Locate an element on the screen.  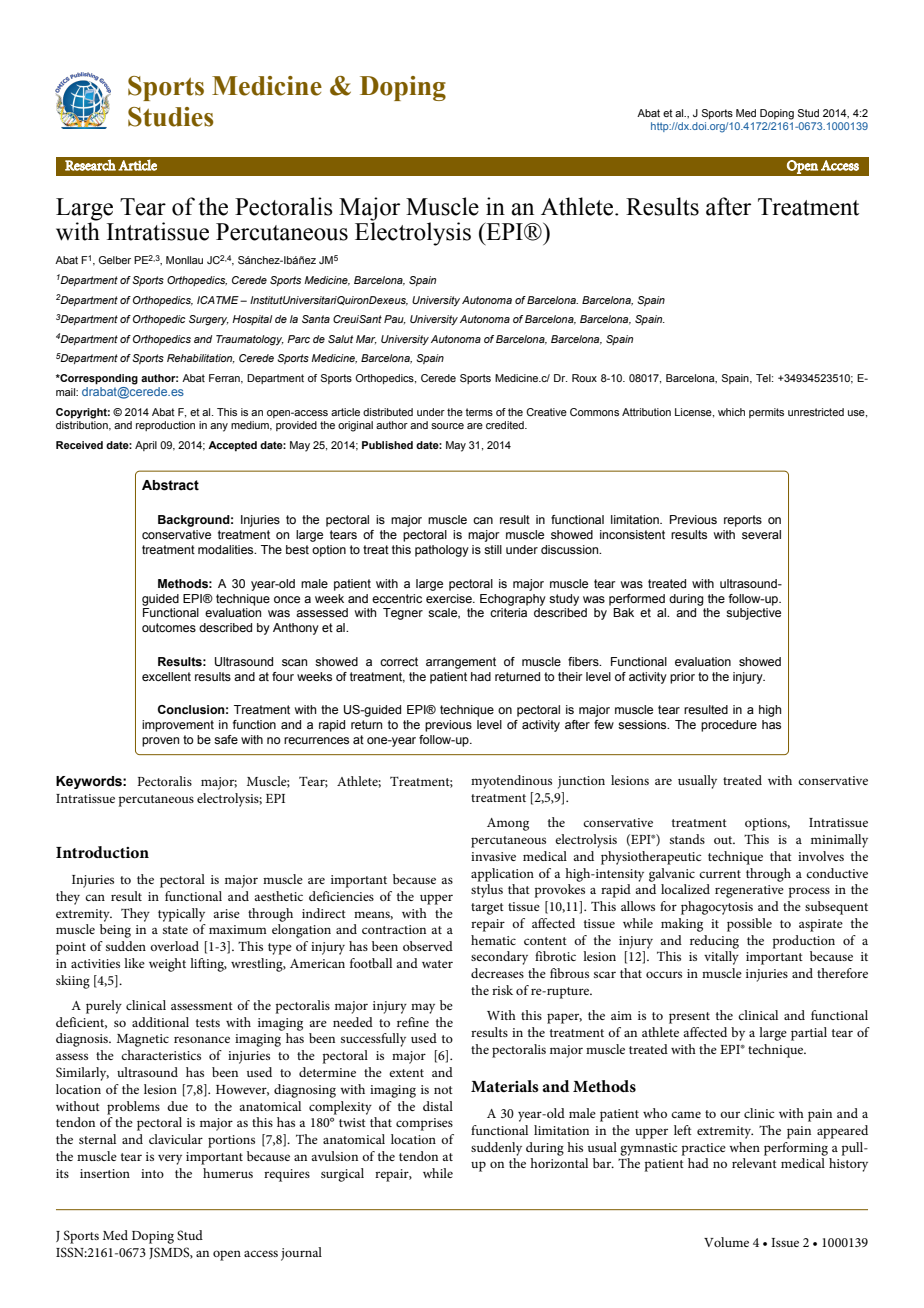
typically is located at coordinates (181, 915).
